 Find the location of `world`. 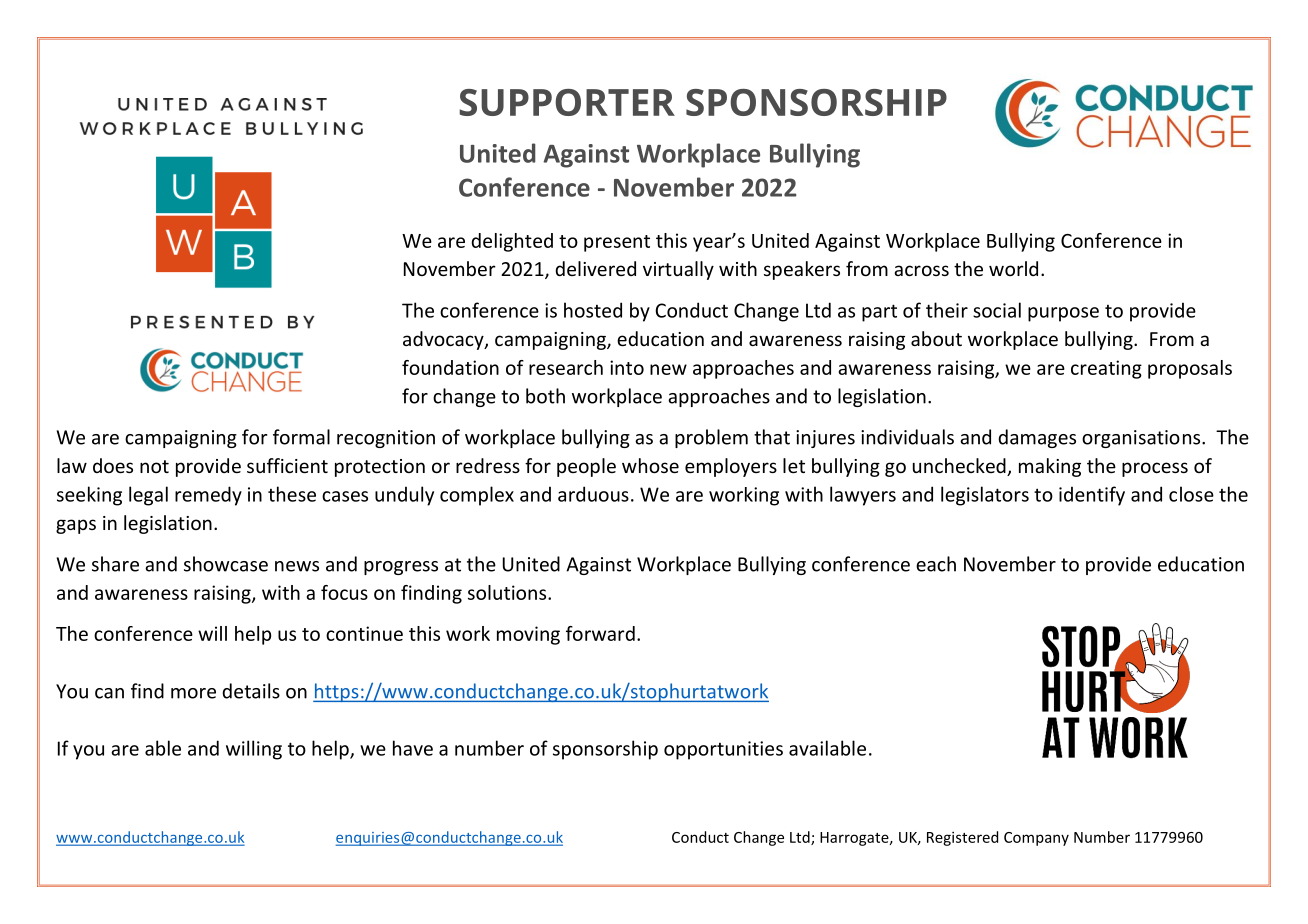

world is located at coordinates (1013, 268).
